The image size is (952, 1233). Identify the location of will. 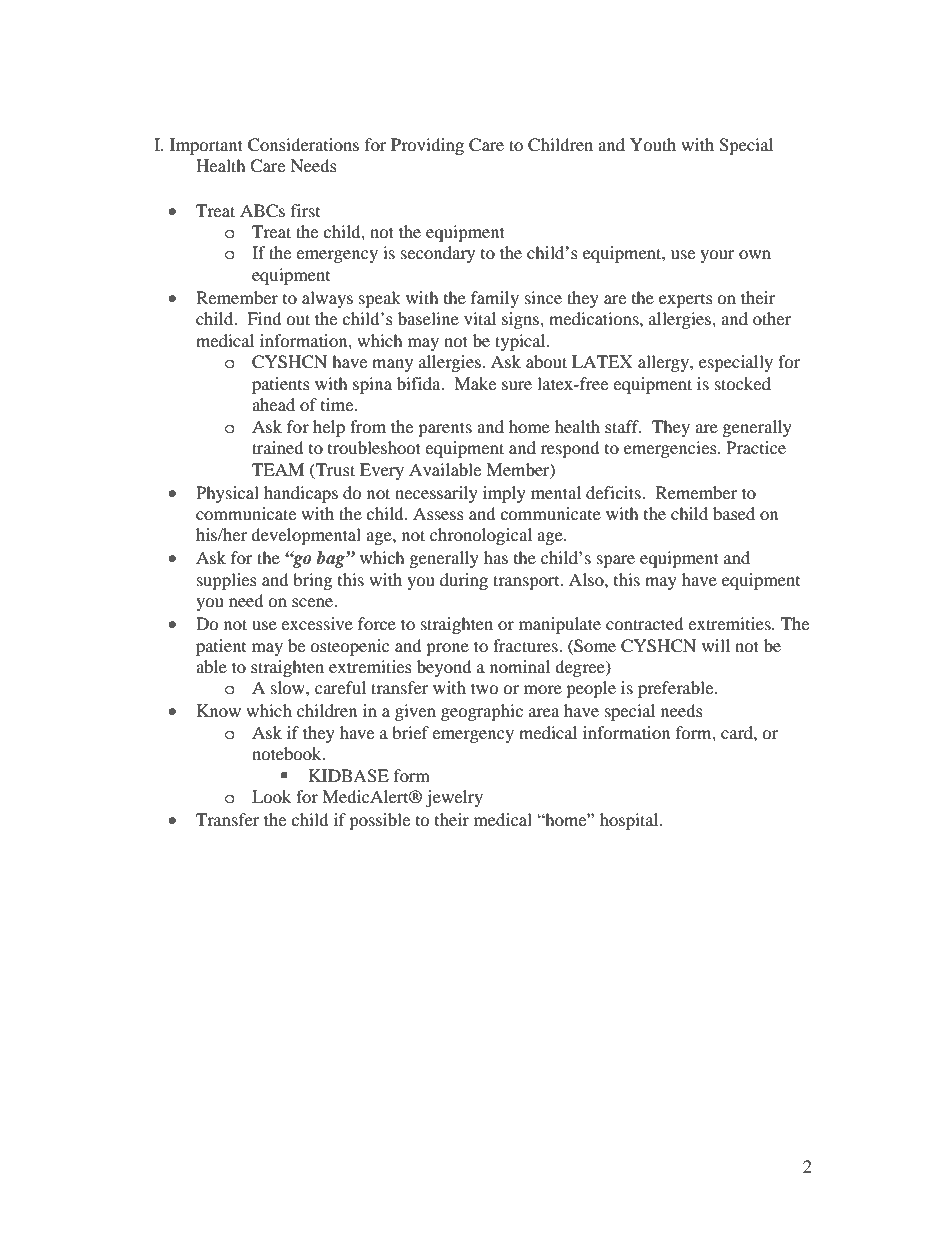
(716, 645).
